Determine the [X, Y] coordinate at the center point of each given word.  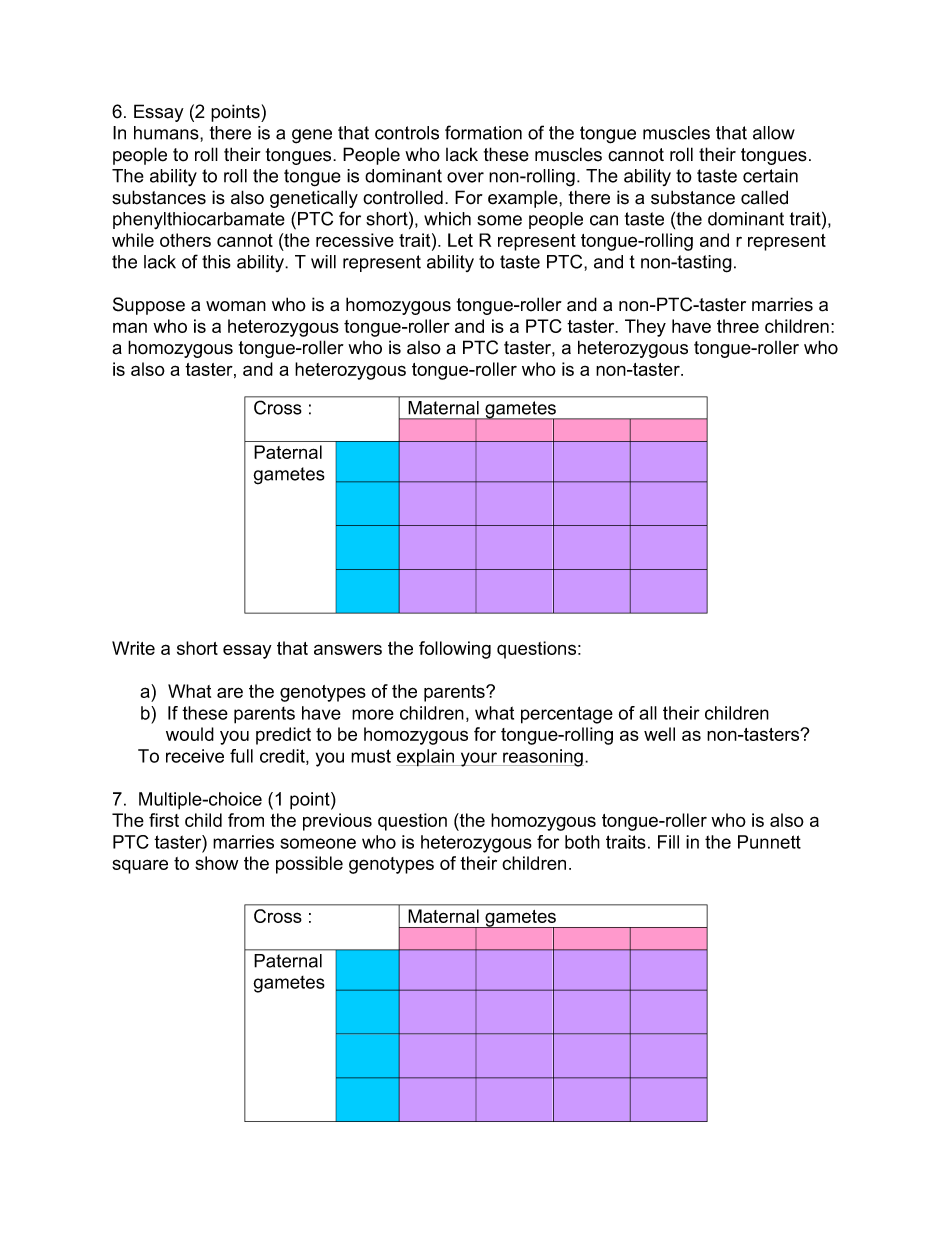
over [465, 177]
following [455, 650]
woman [236, 306]
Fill [668, 842]
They [645, 328]
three [738, 326]
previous [337, 822]
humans [167, 133]
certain [770, 176]
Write [133, 648]
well [659, 734]
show [216, 863]
